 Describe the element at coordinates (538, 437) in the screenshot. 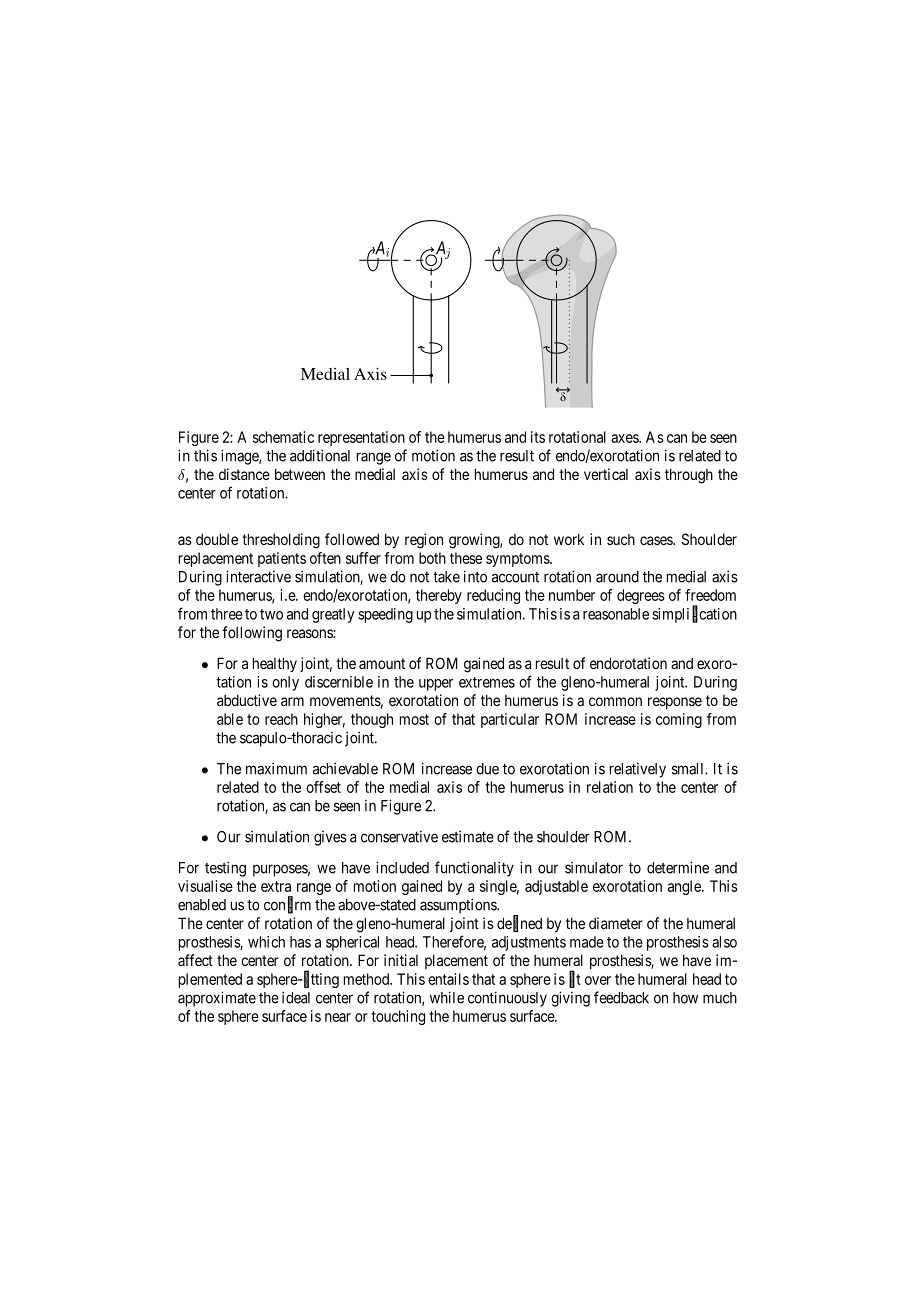

I see `its` at that location.
